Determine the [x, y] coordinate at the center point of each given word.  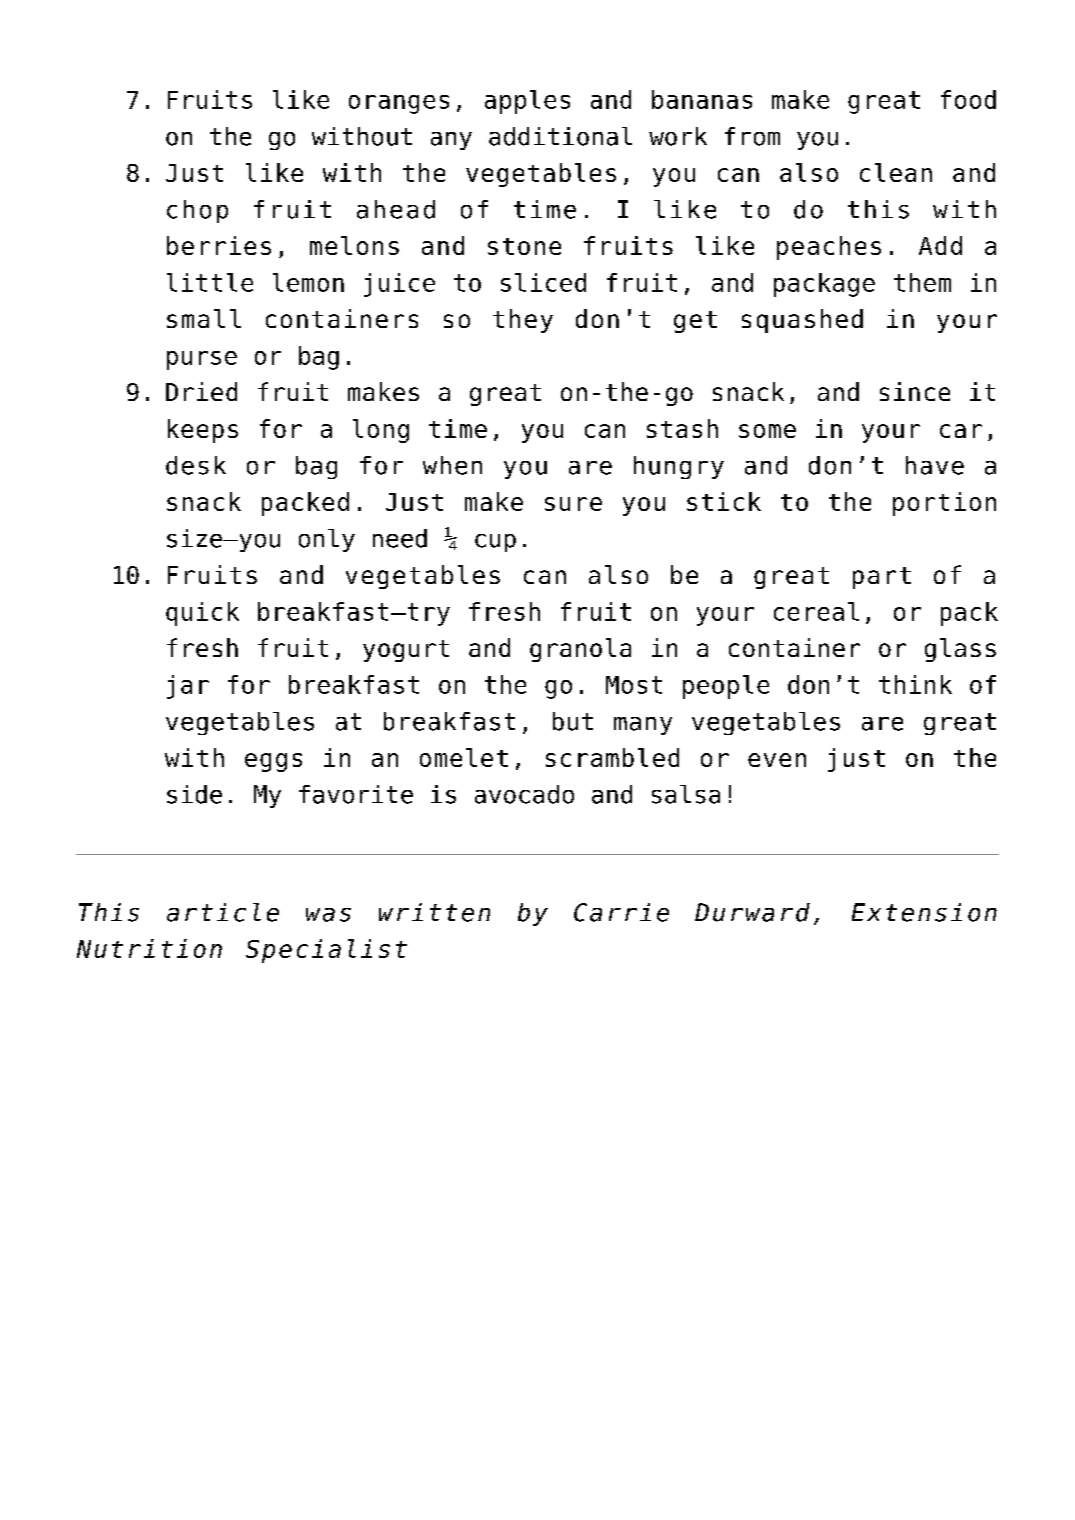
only [327, 540]
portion [944, 504]
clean [896, 172]
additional [560, 136]
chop [197, 211]
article [223, 912]
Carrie [621, 912]
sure [573, 504]
